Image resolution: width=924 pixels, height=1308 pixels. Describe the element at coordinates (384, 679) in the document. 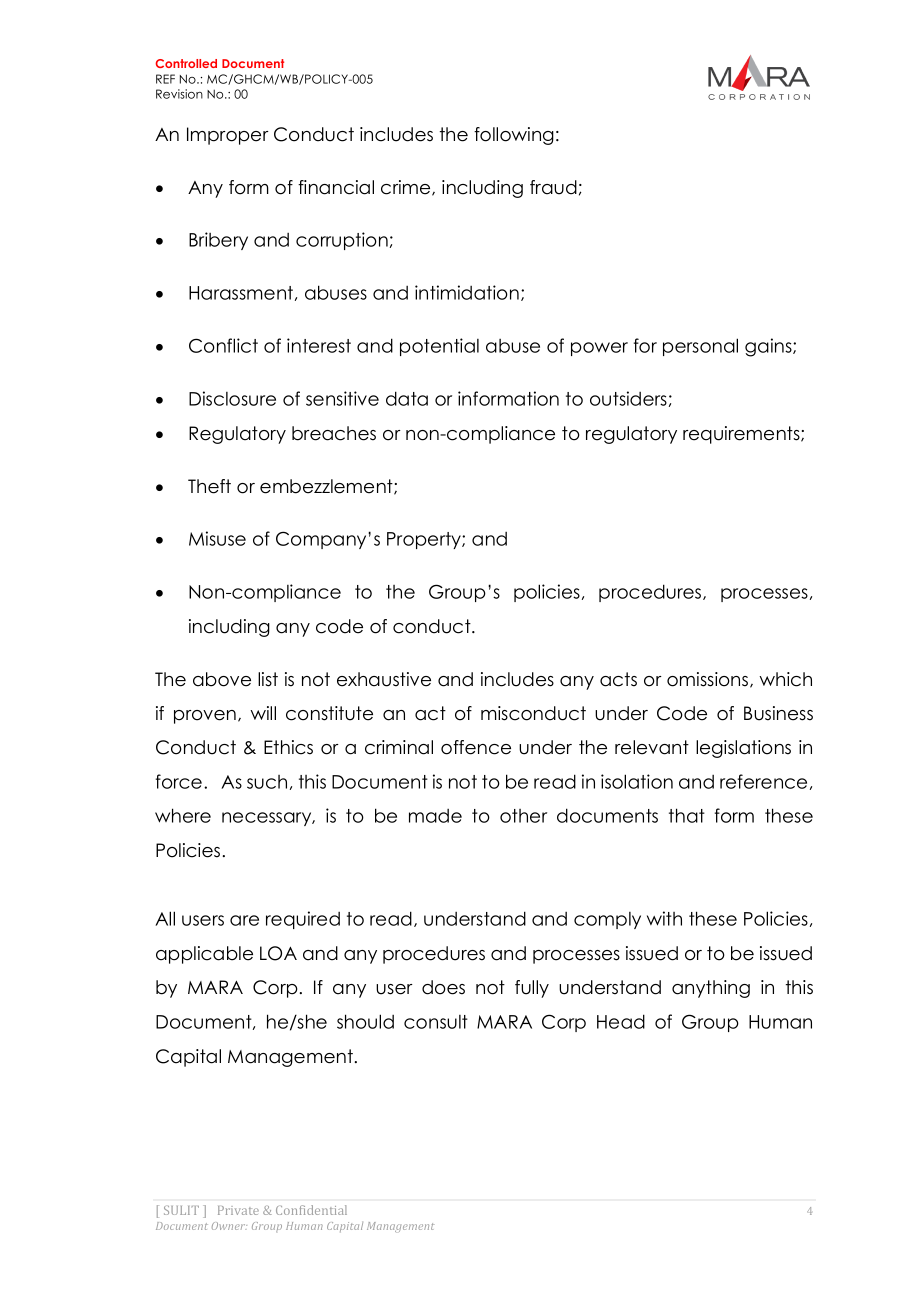

I see `exhaustive` at that location.
